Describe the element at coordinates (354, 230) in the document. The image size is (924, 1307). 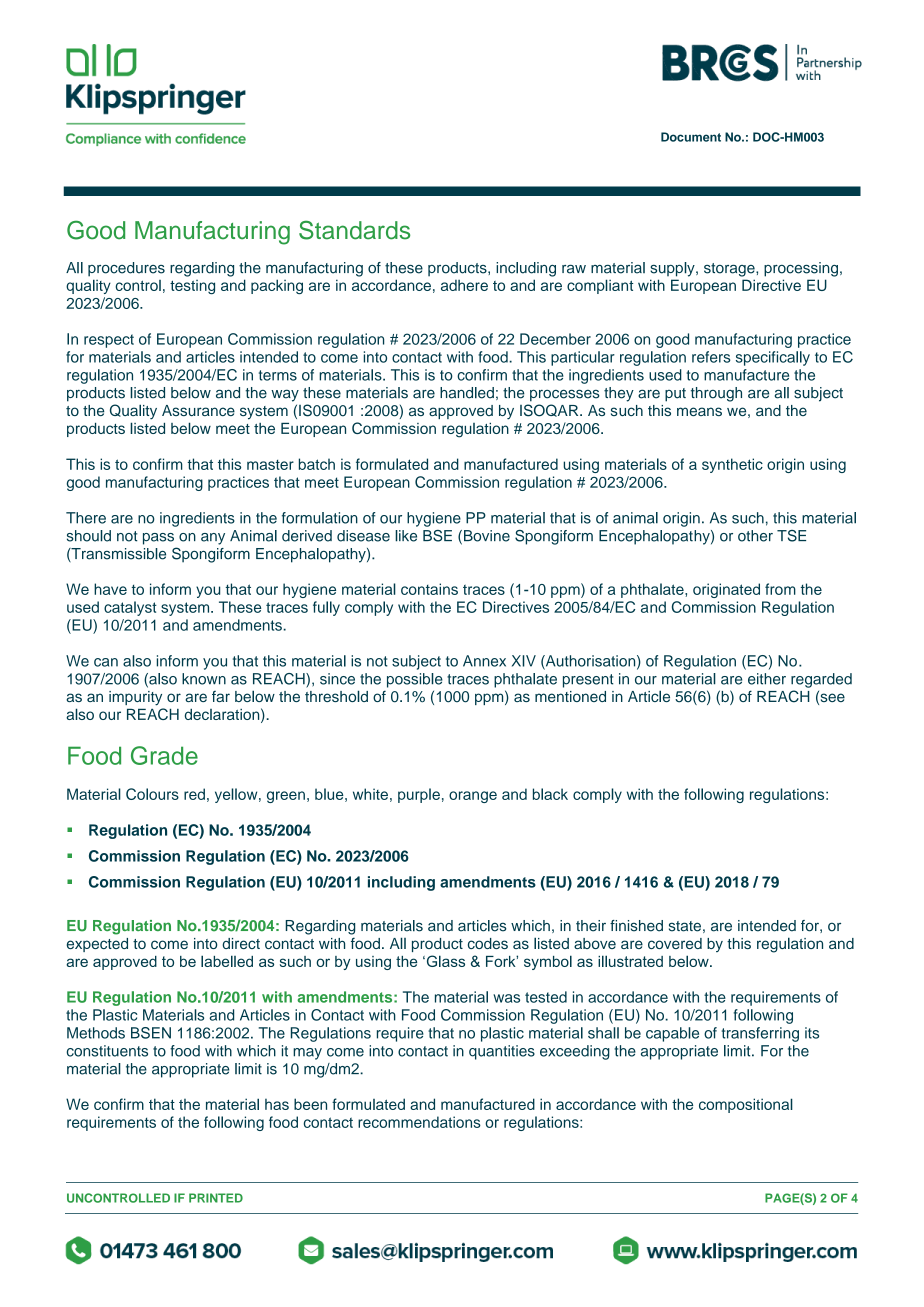
I see `Standards` at that location.
